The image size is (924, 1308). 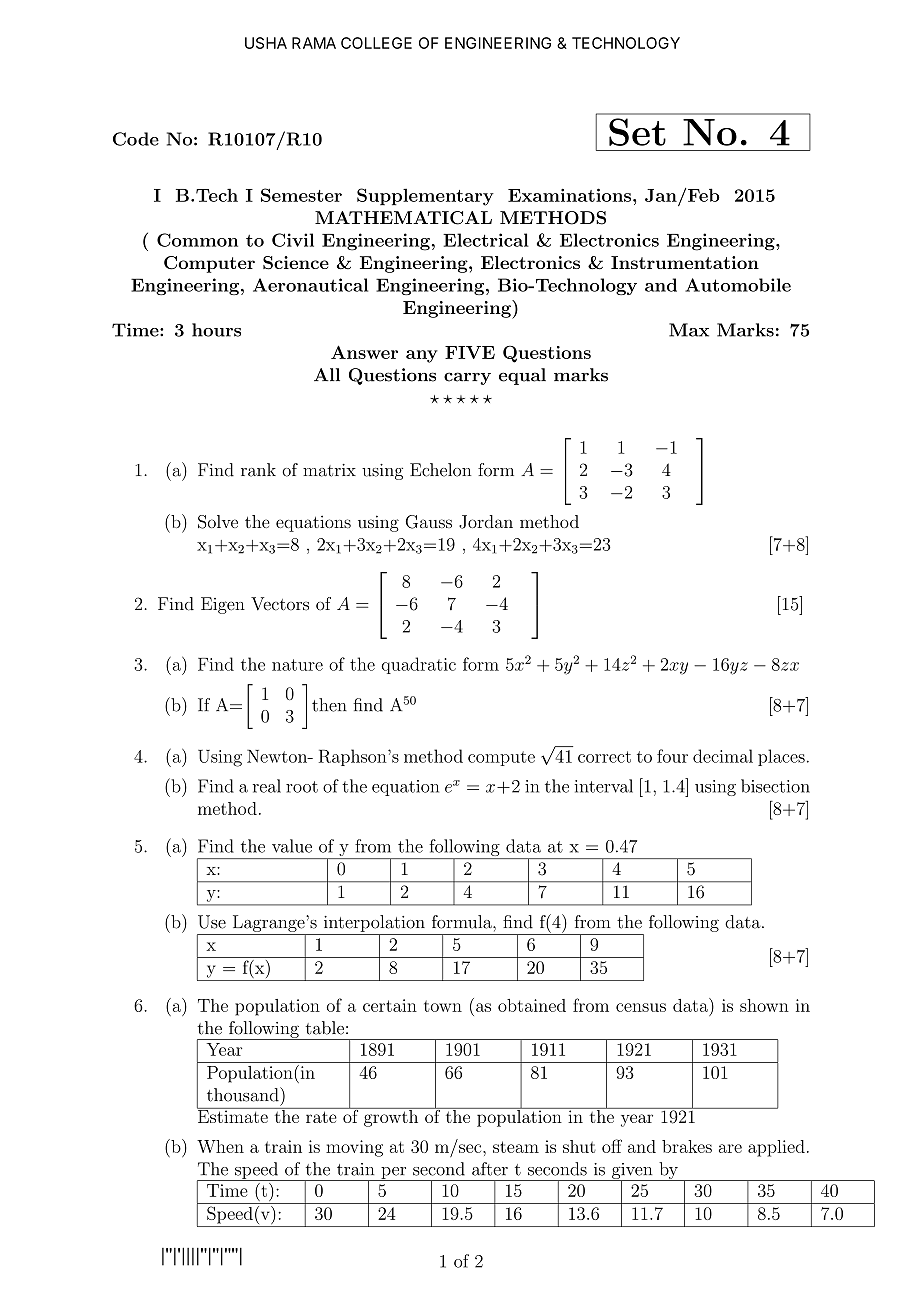 I want to click on Echelon, so click(x=440, y=470).
